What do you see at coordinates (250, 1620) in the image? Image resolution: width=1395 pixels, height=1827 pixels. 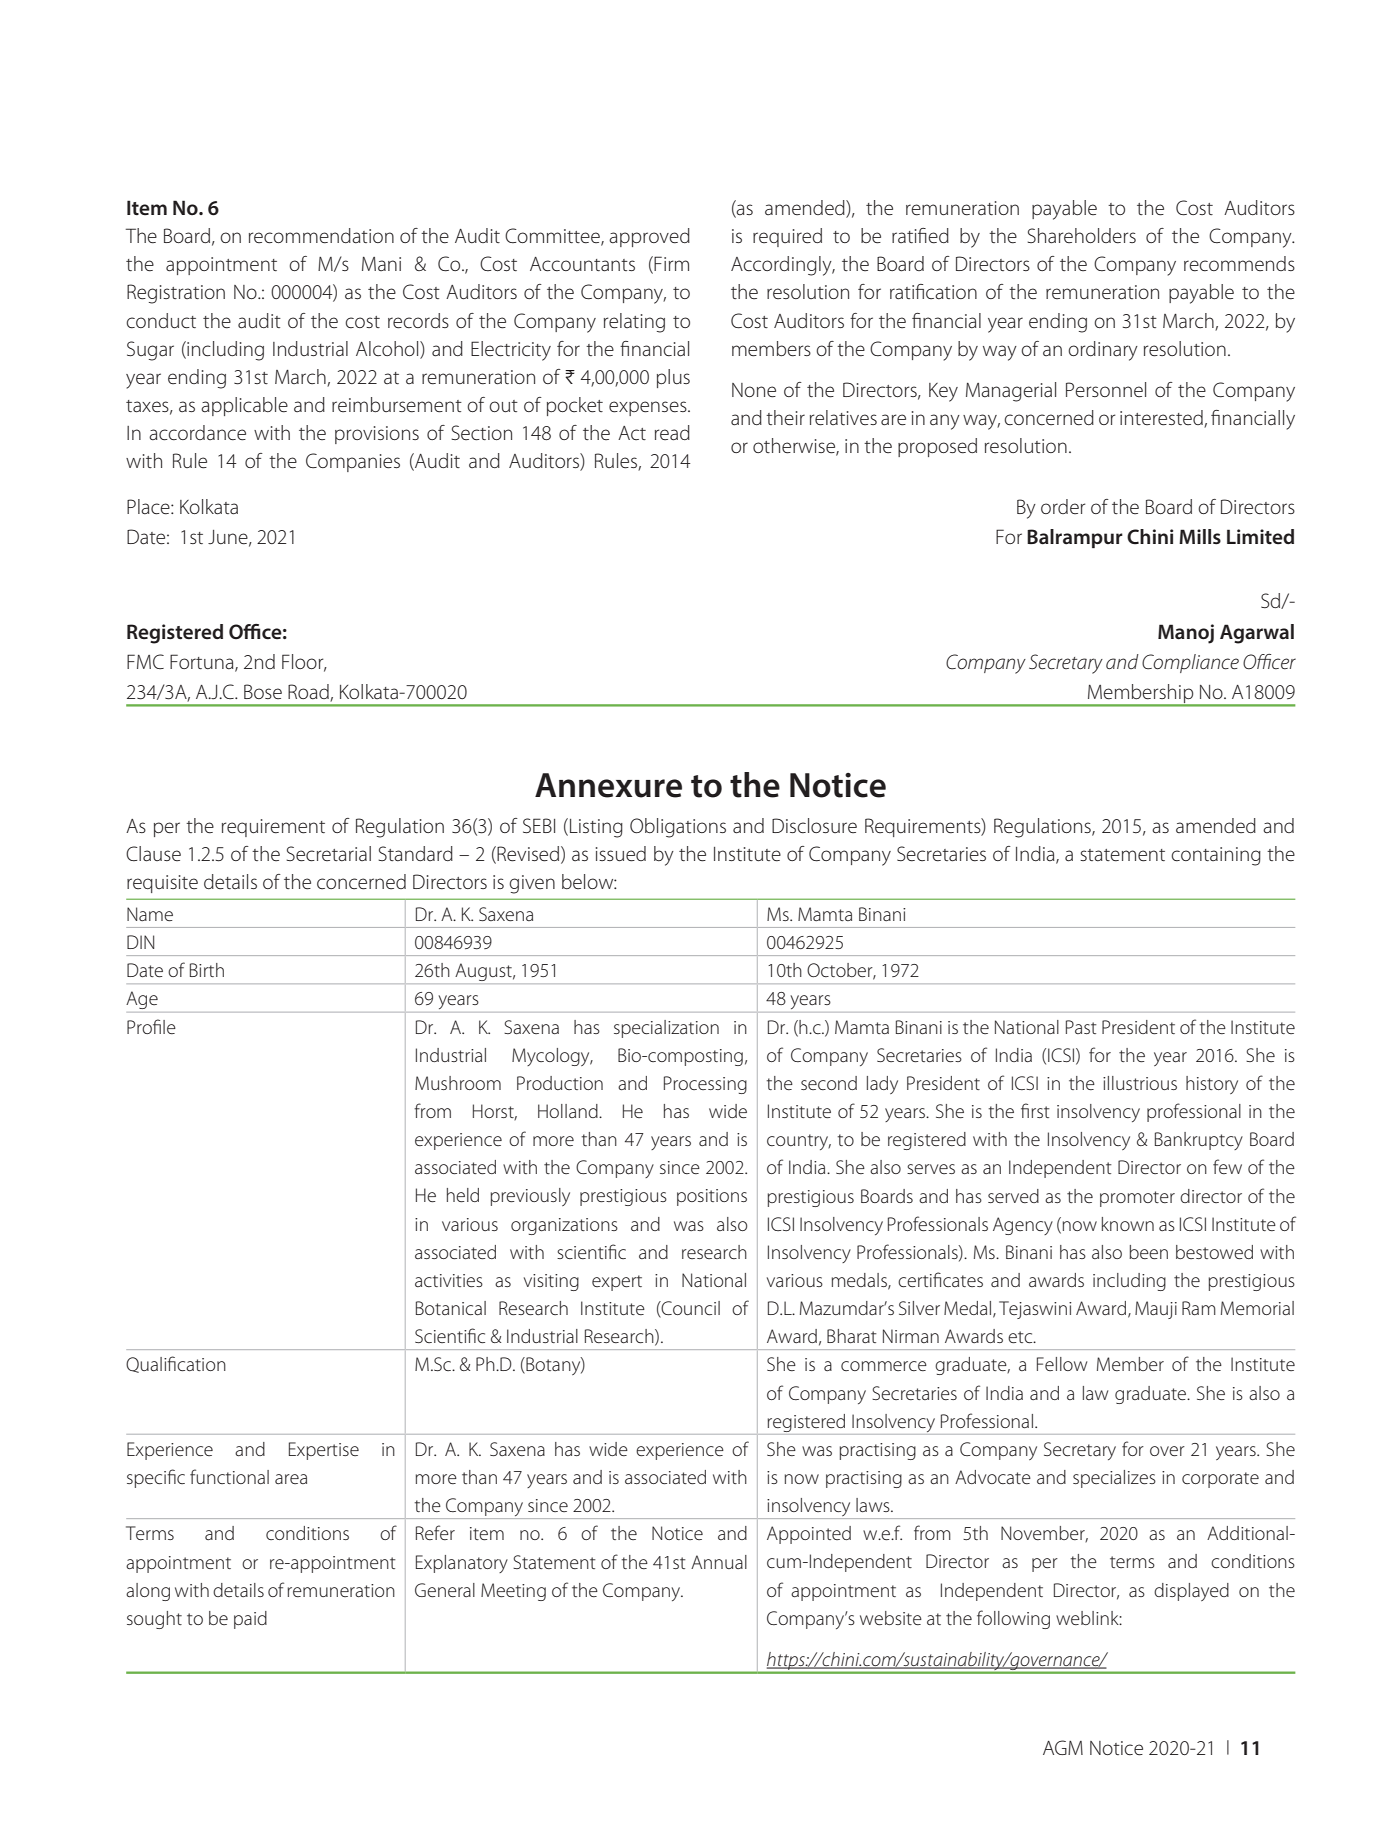 I see `paid` at bounding box center [250, 1620].
